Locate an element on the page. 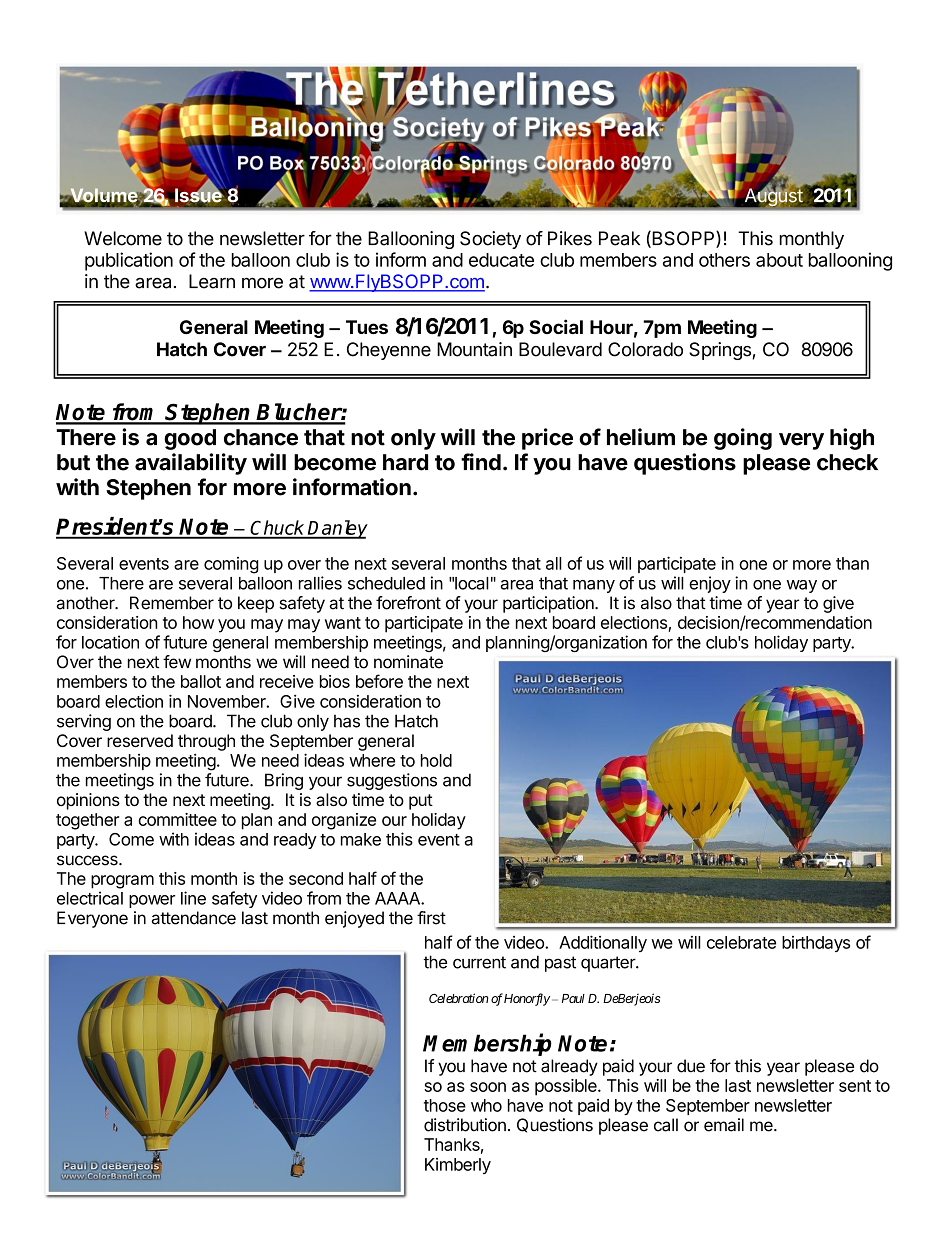  about is located at coordinates (779, 260).
